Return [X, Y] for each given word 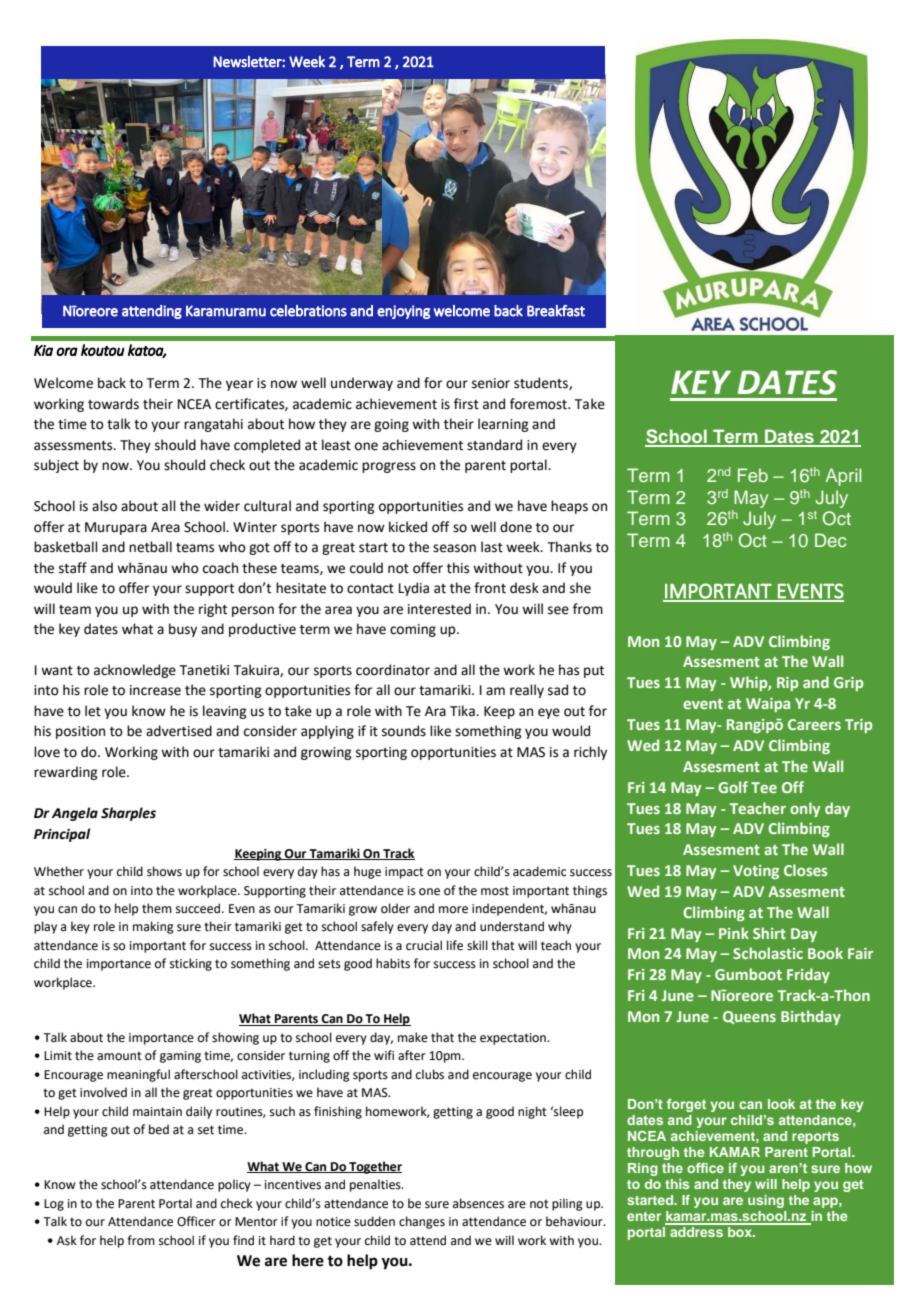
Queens [749, 1017]
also [104, 506]
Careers [814, 724]
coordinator [393, 670]
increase [155, 690]
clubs [430, 1074]
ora [67, 351]
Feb [753, 475]
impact [404, 873]
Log [54, 1205]
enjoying [403, 312]
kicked [408, 527]
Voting [756, 872]
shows [164, 871]
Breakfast [556, 311]
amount [119, 1056]
